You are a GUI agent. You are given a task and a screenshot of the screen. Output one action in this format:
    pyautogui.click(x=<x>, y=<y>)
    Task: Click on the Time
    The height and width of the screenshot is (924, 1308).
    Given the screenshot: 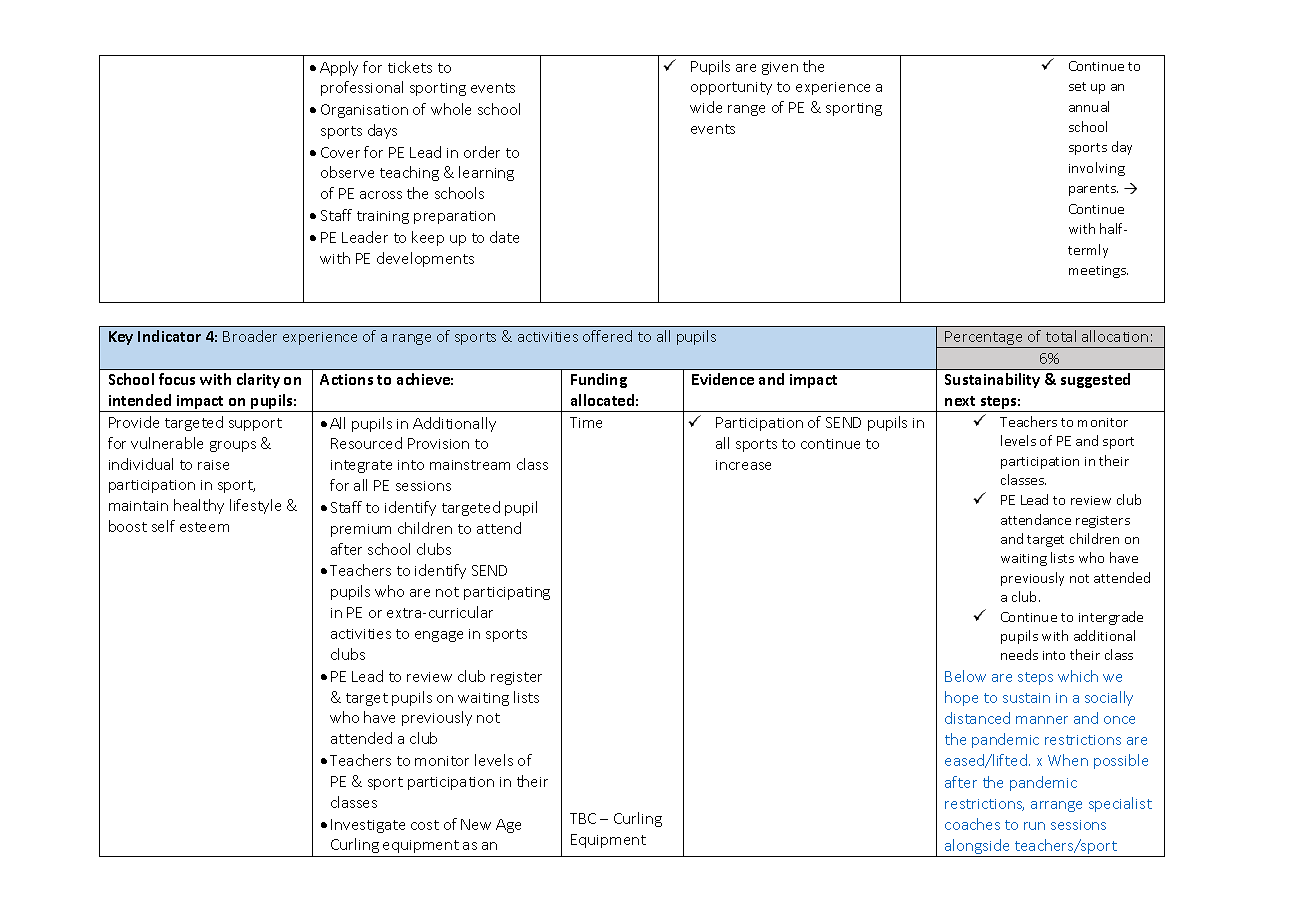 What is the action you would take?
    pyautogui.click(x=586, y=422)
